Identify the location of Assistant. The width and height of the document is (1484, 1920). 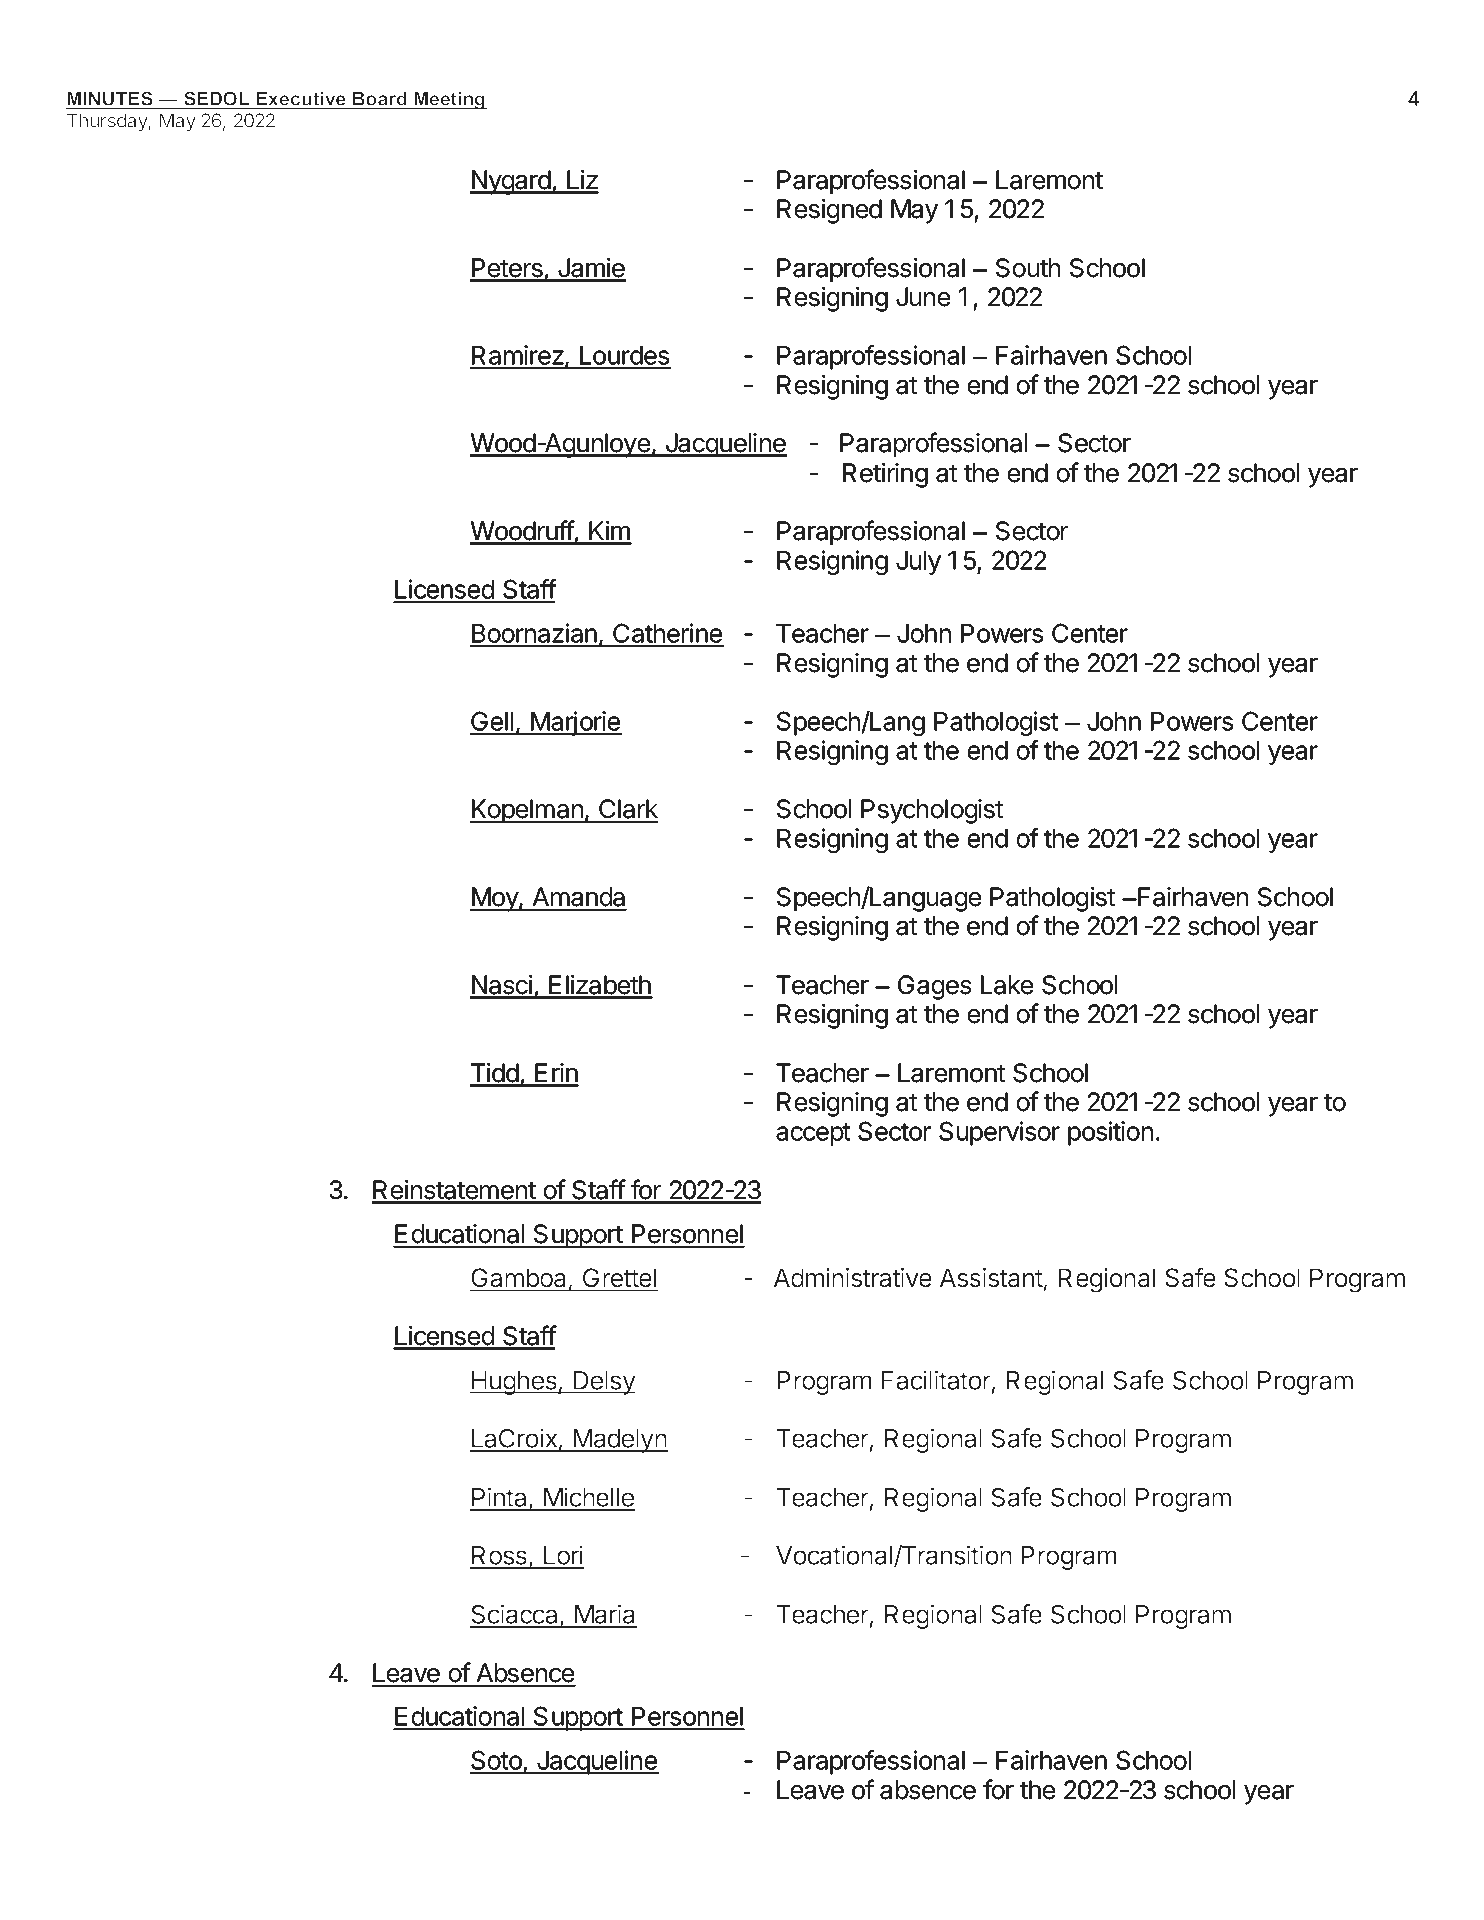
(991, 1278).
